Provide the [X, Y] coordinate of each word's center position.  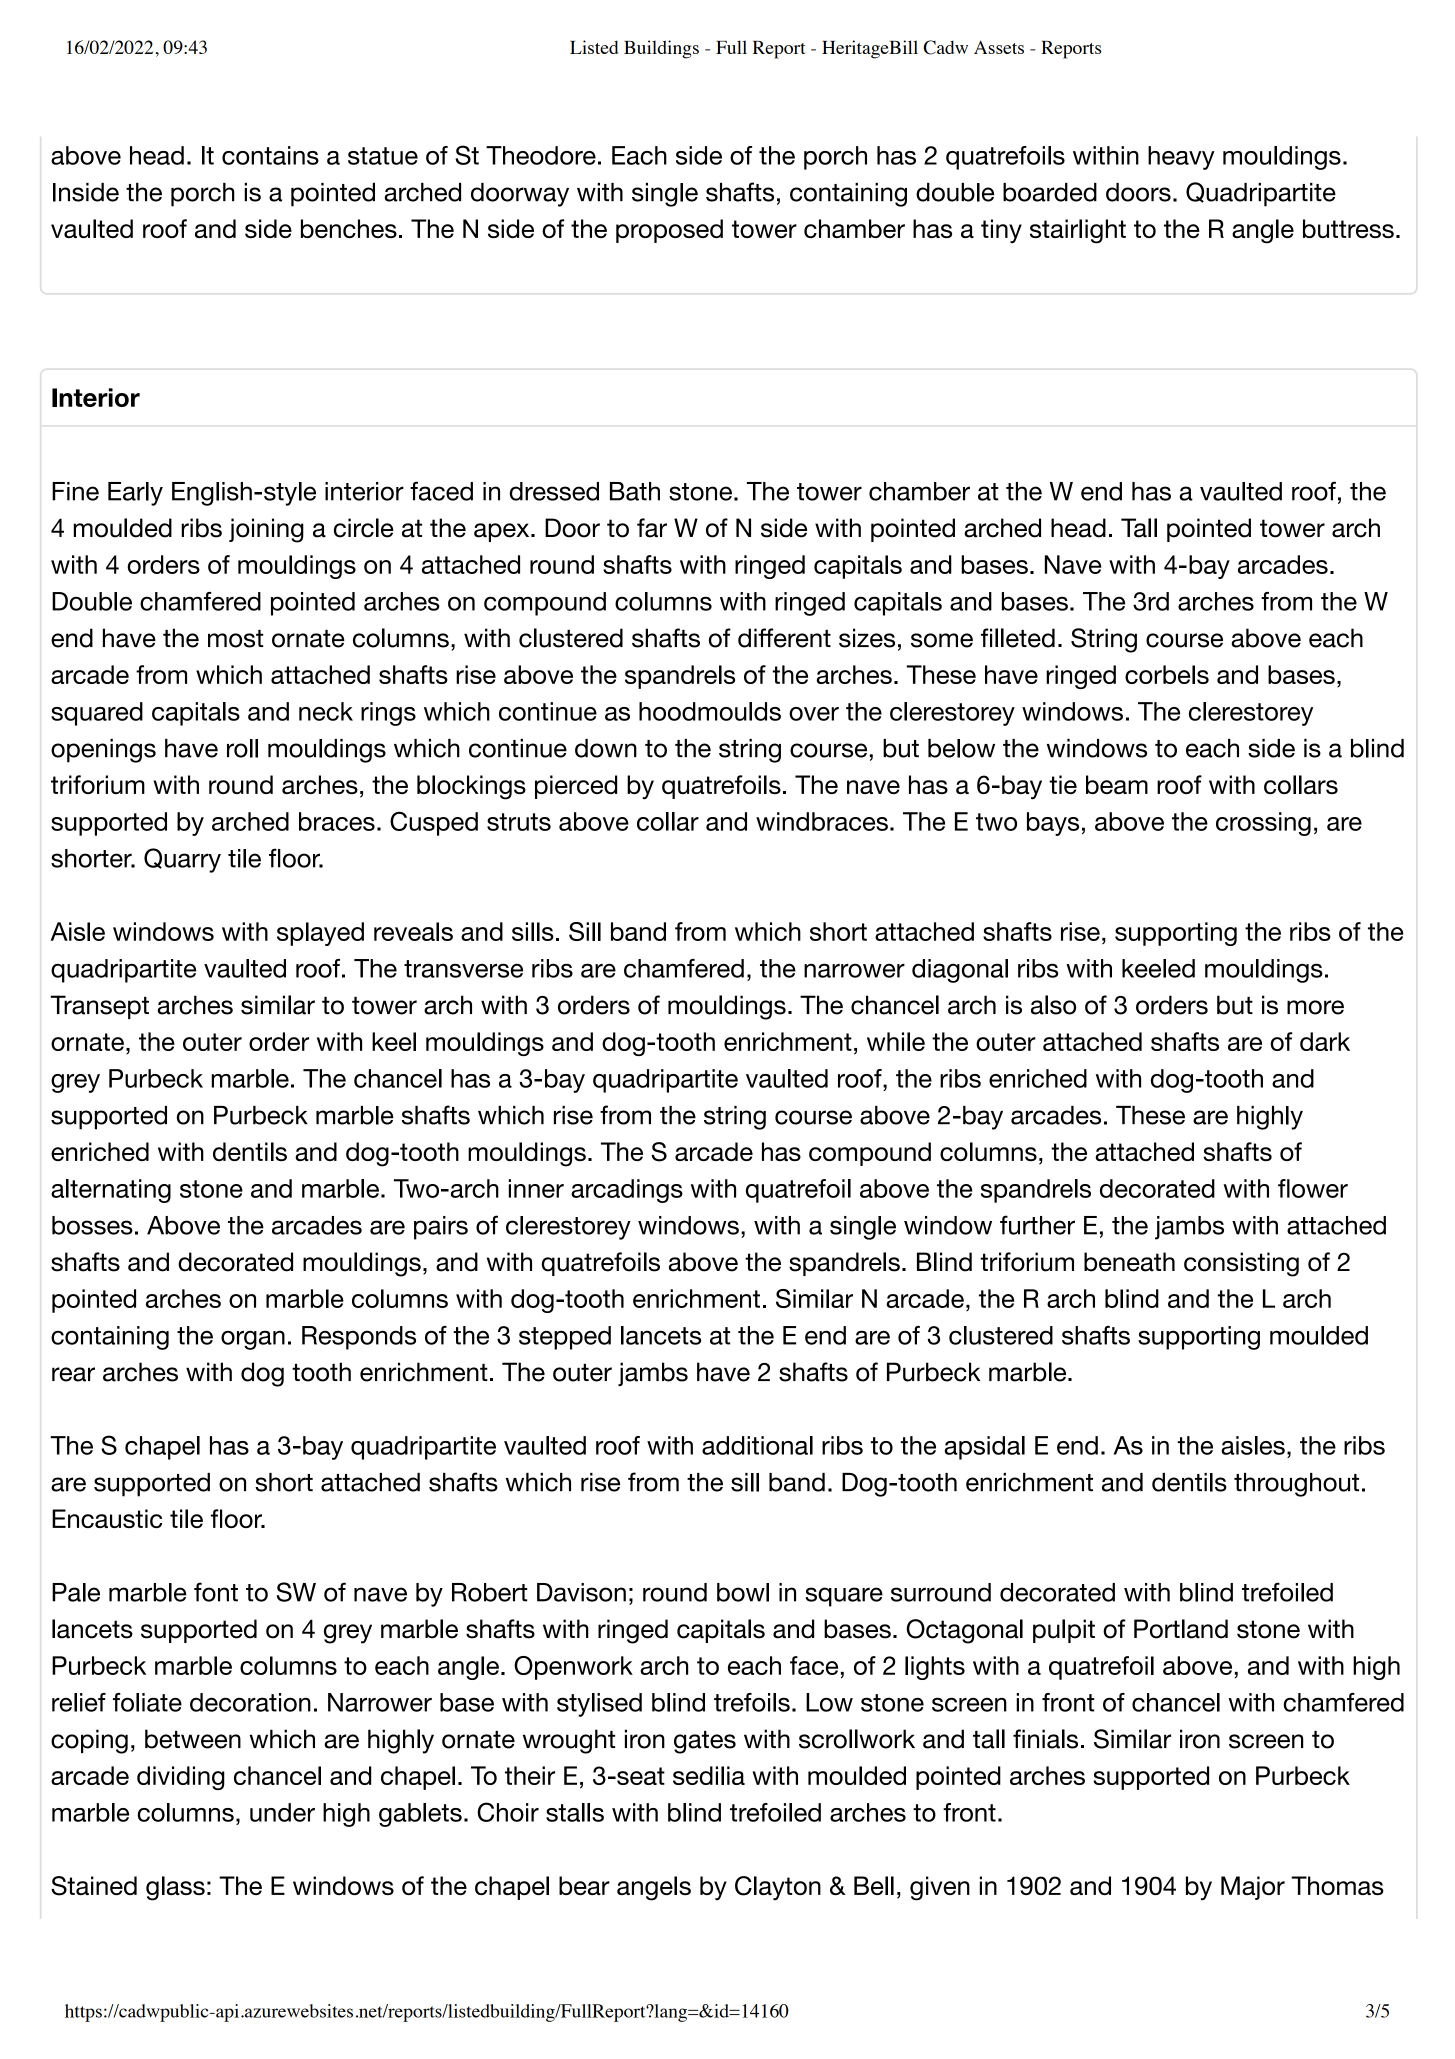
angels [654, 1888]
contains [270, 155]
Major [1253, 1888]
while [896, 1041]
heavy [1181, 158]
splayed [320, 934]
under [282, 1812]
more [1315, 1007]
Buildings [661, 49]
